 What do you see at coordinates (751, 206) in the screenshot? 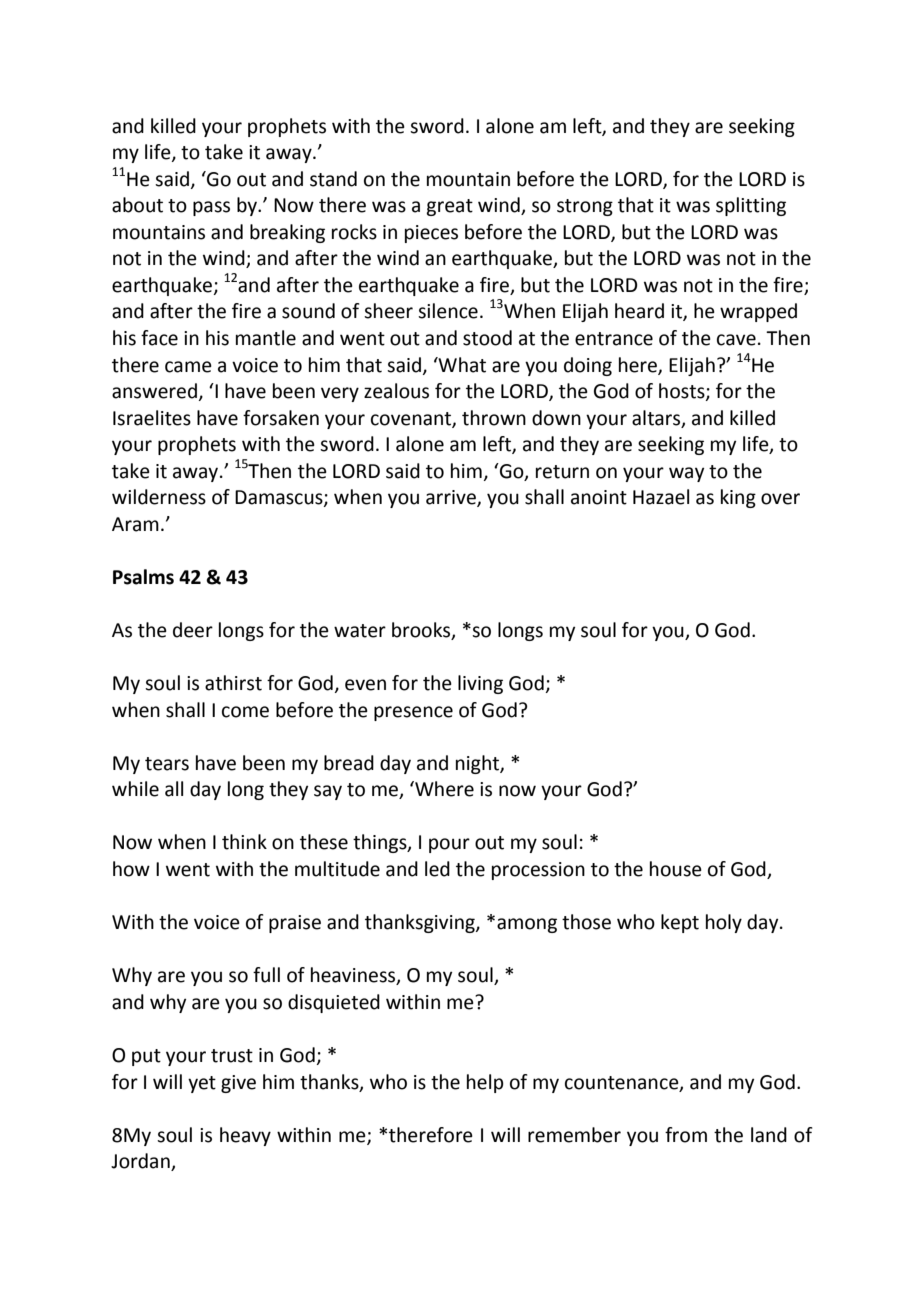
I see `splitting` at bounding box center [751, 206].
